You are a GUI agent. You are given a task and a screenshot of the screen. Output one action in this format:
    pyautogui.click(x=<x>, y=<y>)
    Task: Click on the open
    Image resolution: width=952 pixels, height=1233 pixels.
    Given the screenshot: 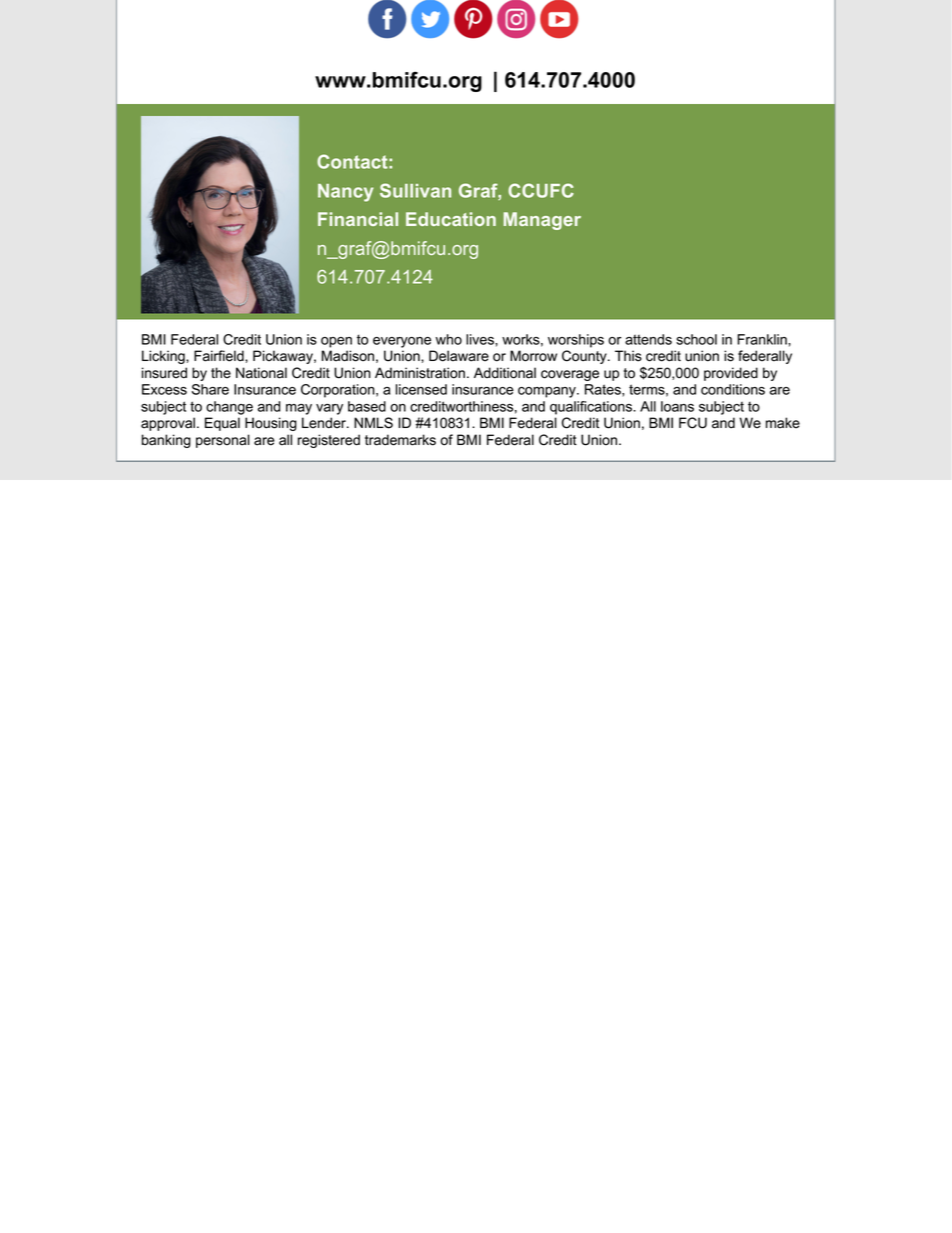 What is the action you would take?
    pyautogui.click(x=336, y=342)
